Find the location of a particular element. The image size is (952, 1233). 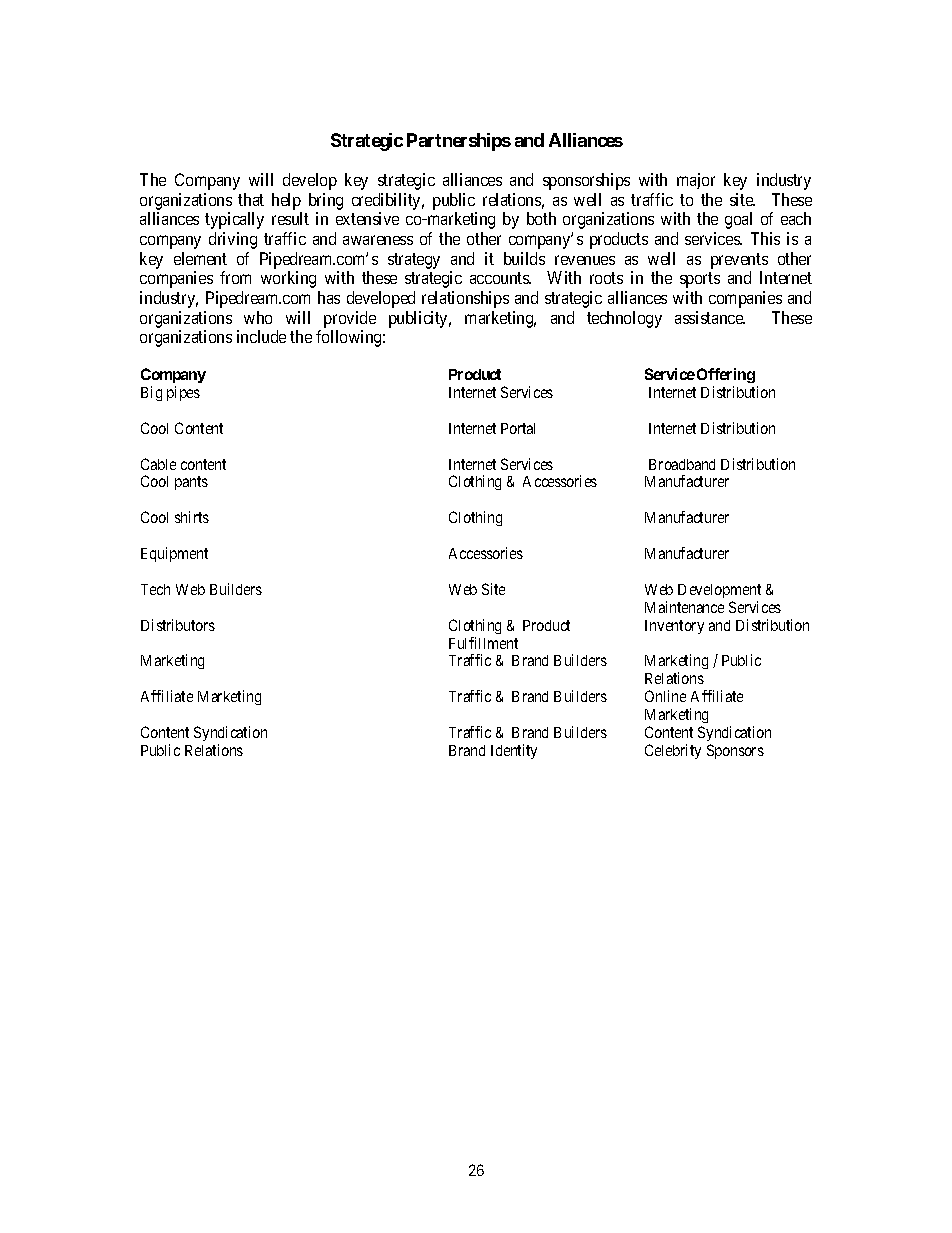

Cable is located at coordinates (158, 464).
